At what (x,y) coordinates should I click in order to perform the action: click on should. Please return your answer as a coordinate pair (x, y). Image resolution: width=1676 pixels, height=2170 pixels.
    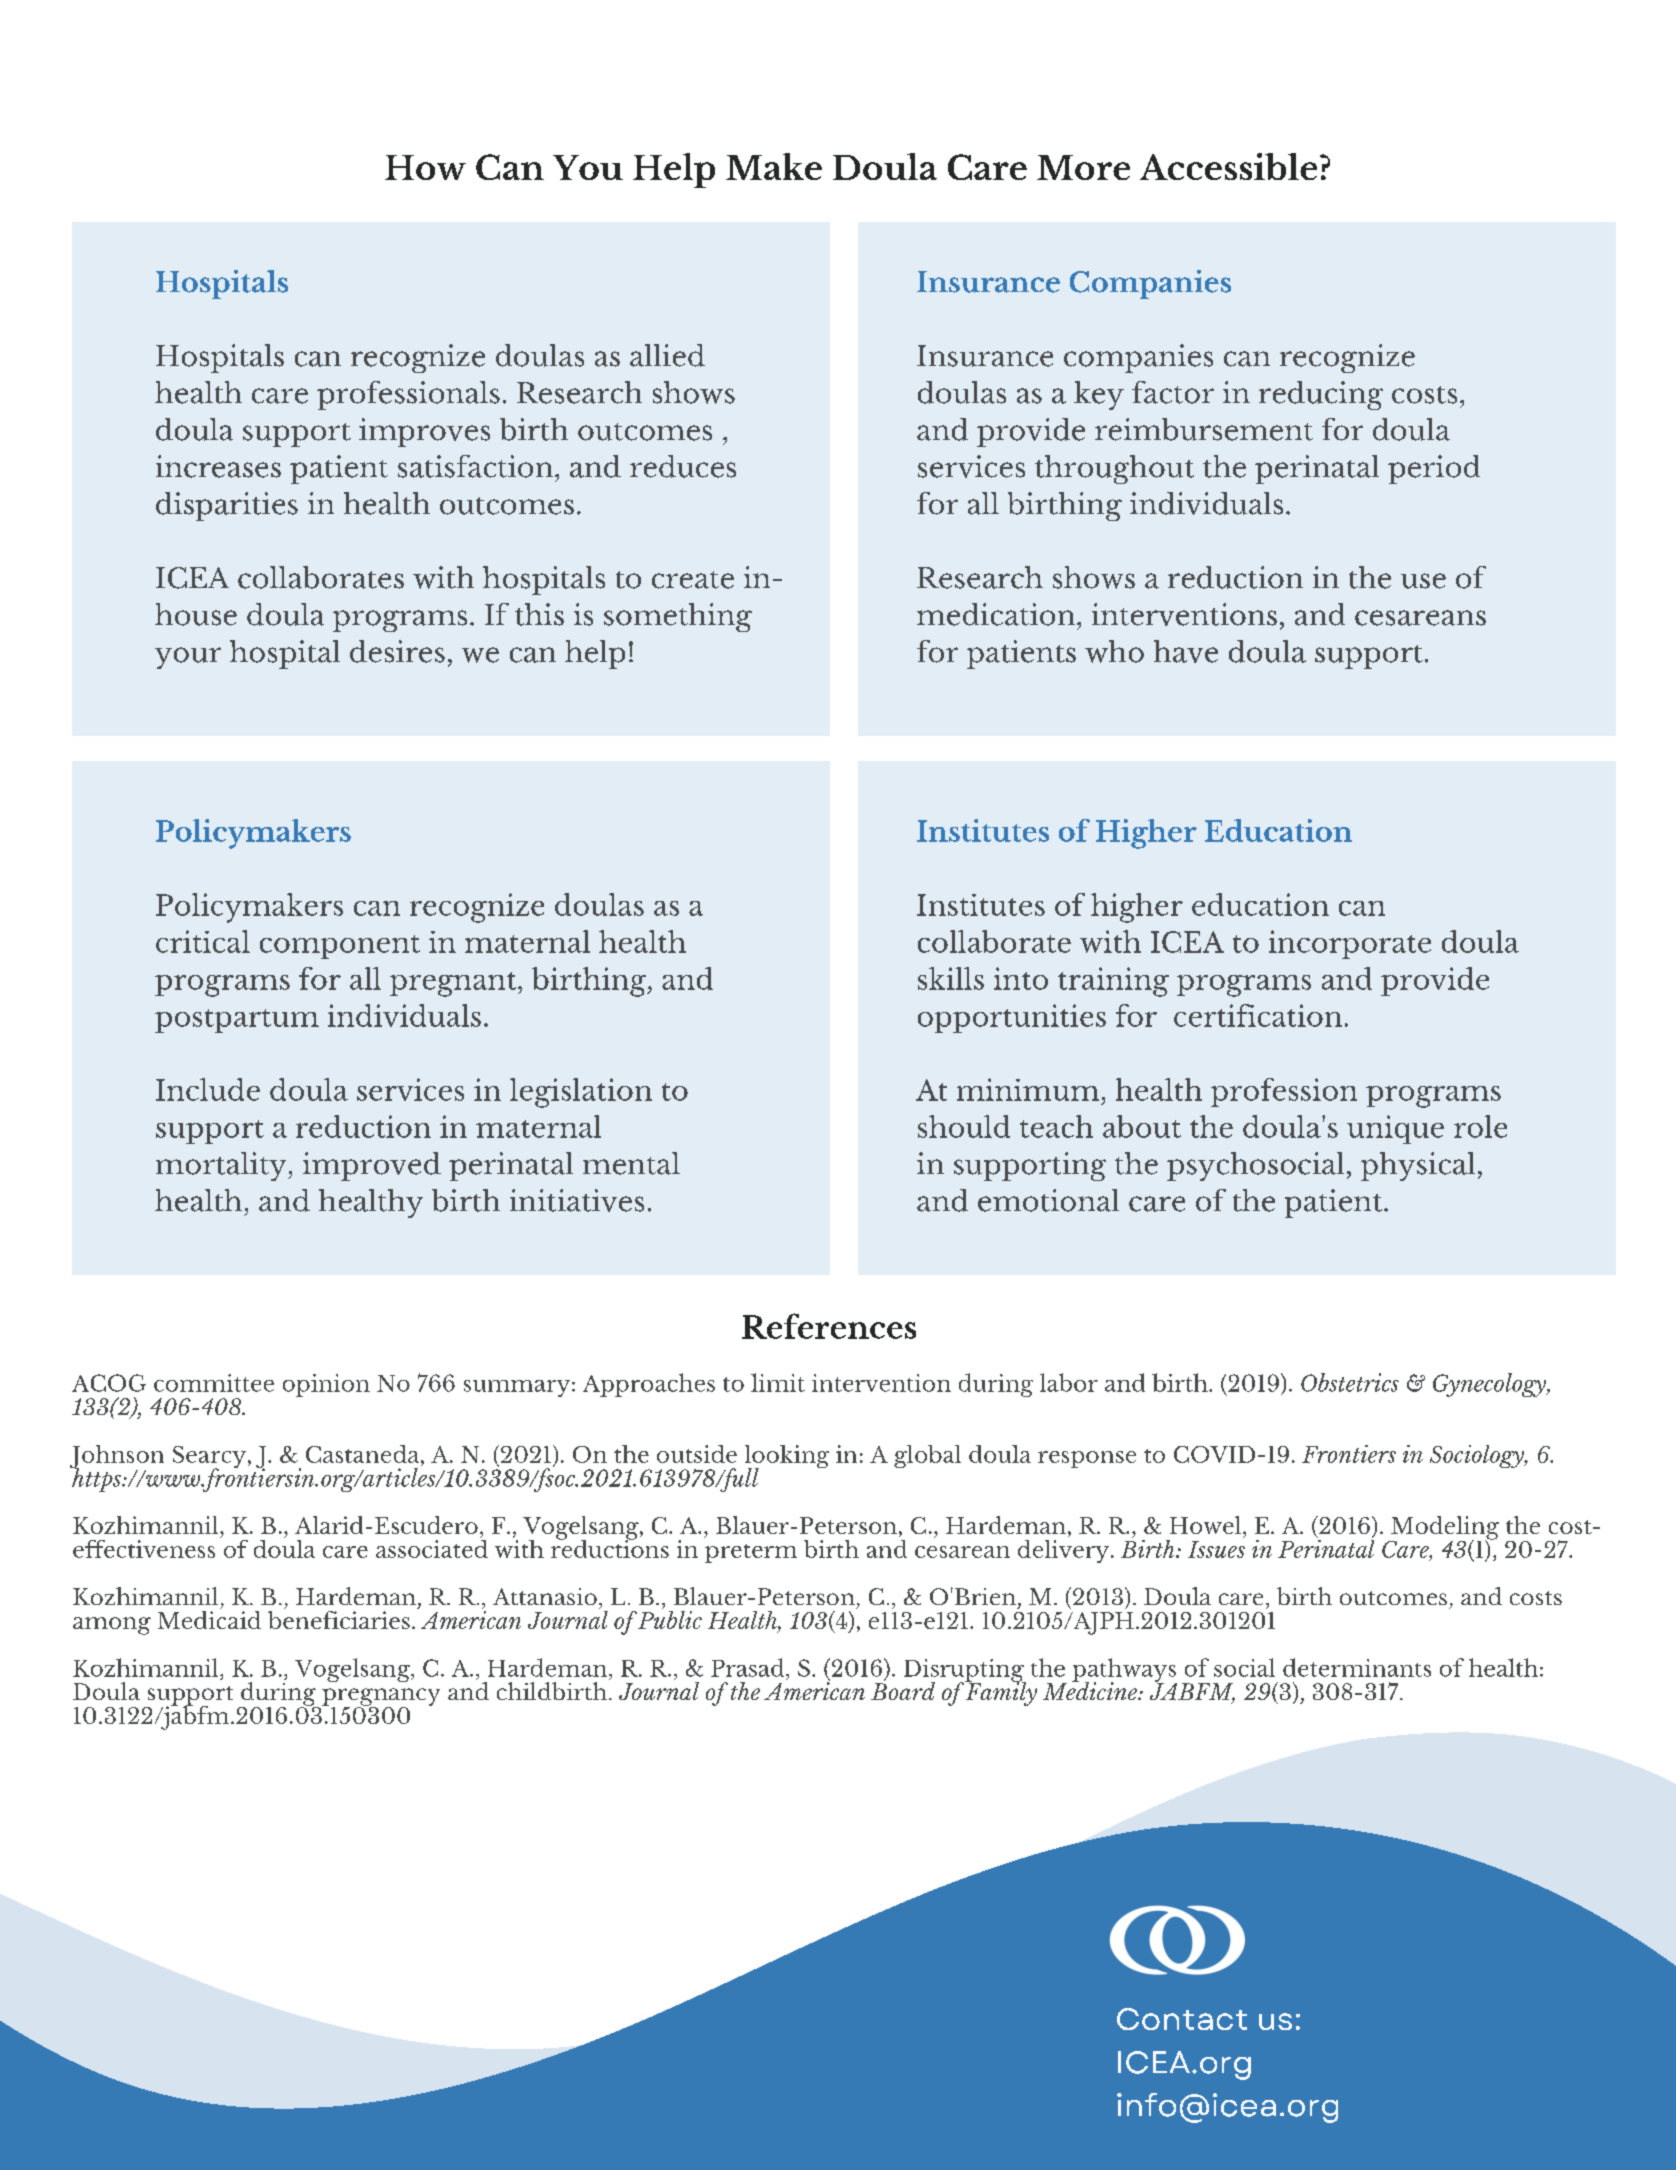
    Looking at the image, I should click on (964, 1126).
